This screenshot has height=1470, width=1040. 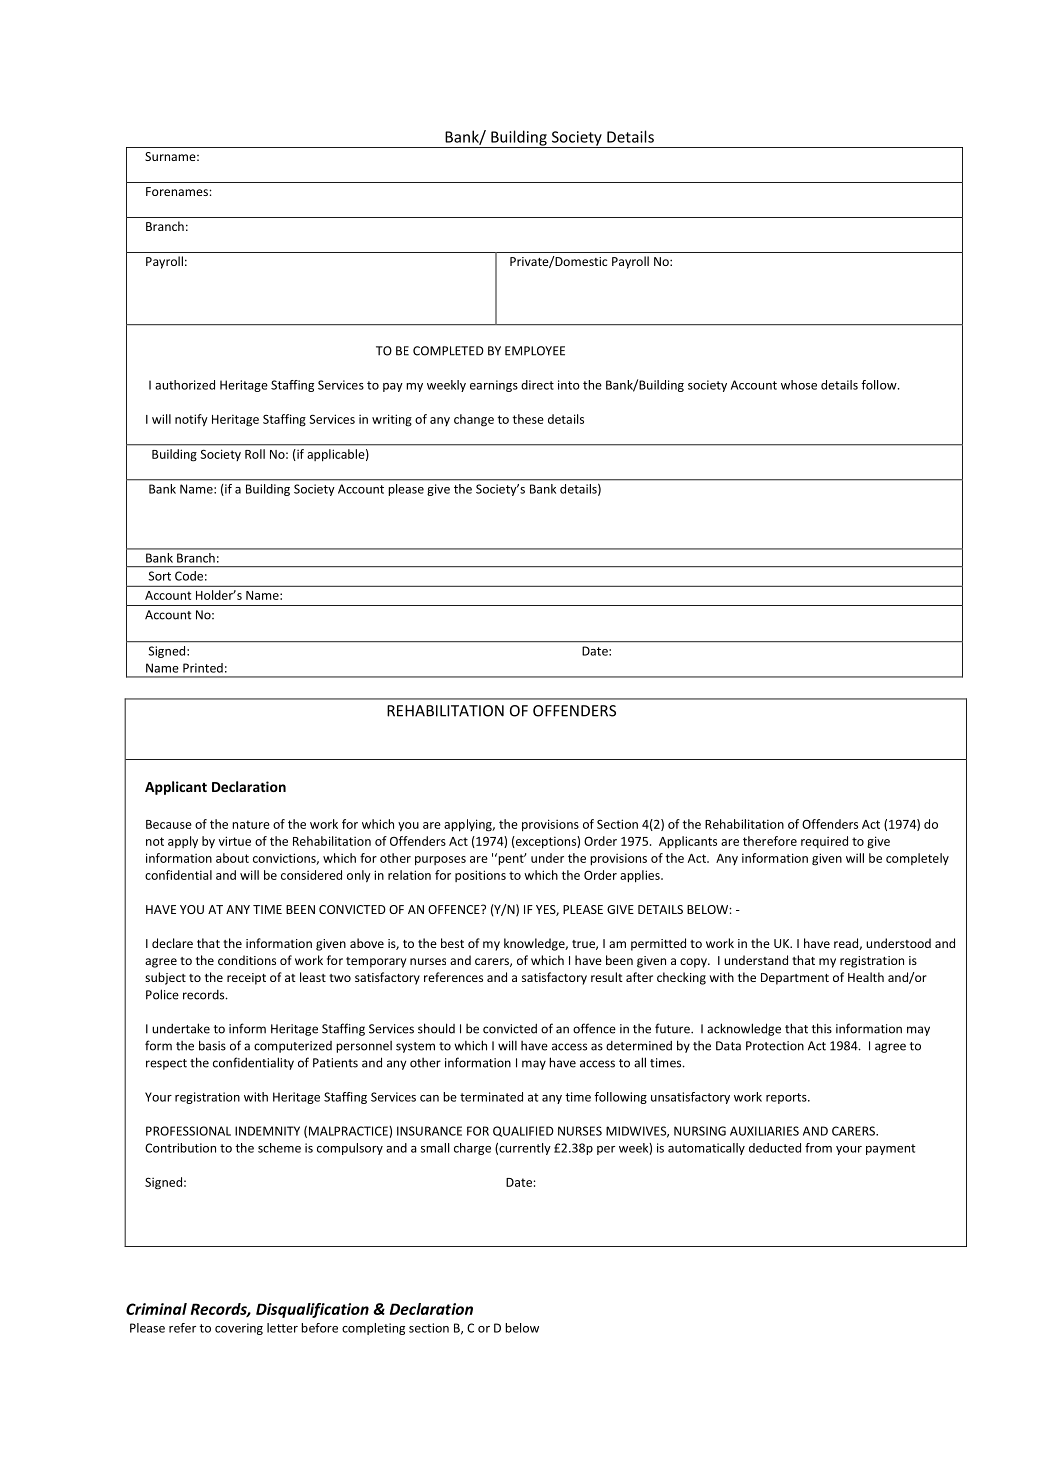 What do you see at coordinates (537, 385) in the screenshot?
I see `direct` at bounding box center [537, 385].
